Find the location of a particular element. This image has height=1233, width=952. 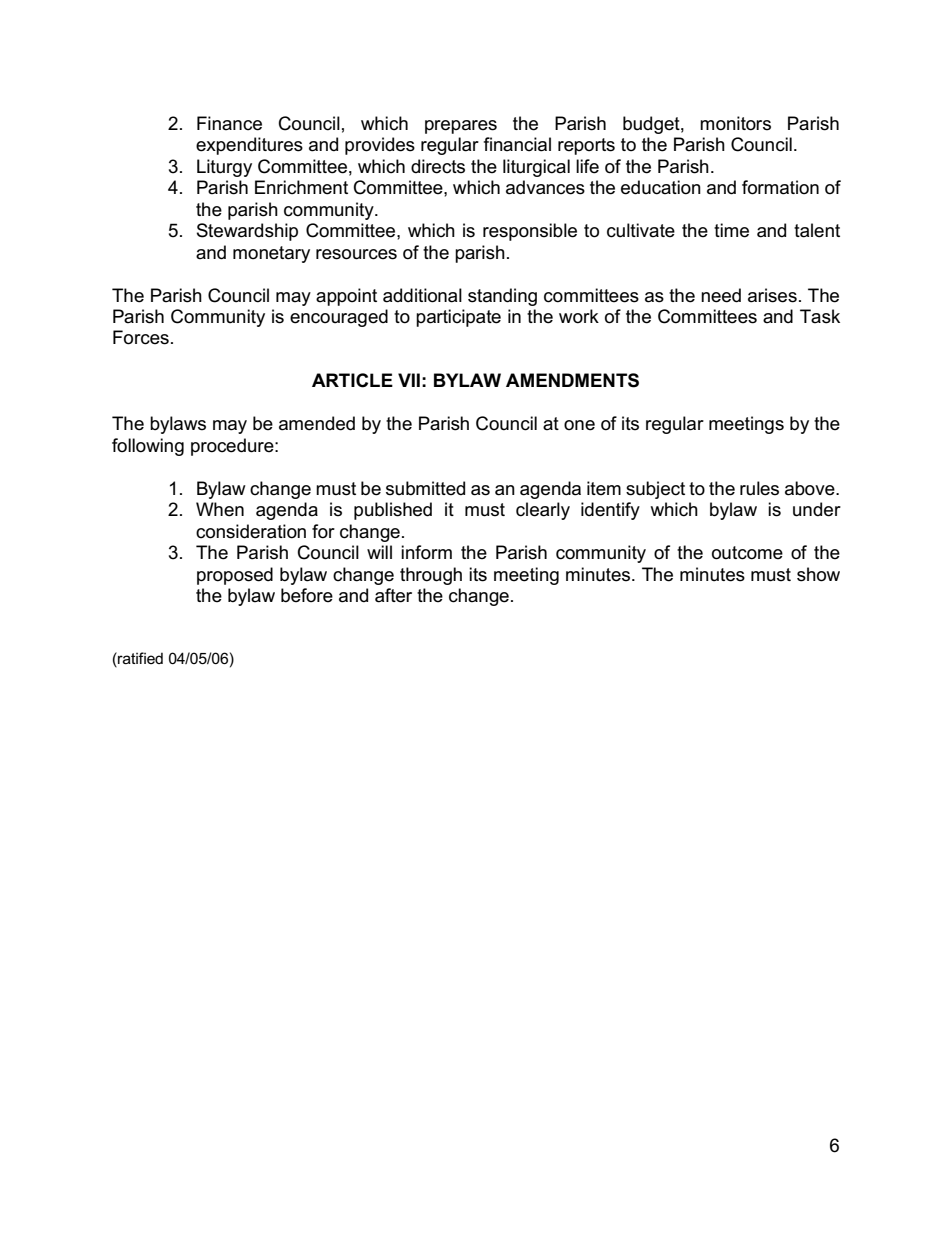

need is located at coordinates (721, 295).
